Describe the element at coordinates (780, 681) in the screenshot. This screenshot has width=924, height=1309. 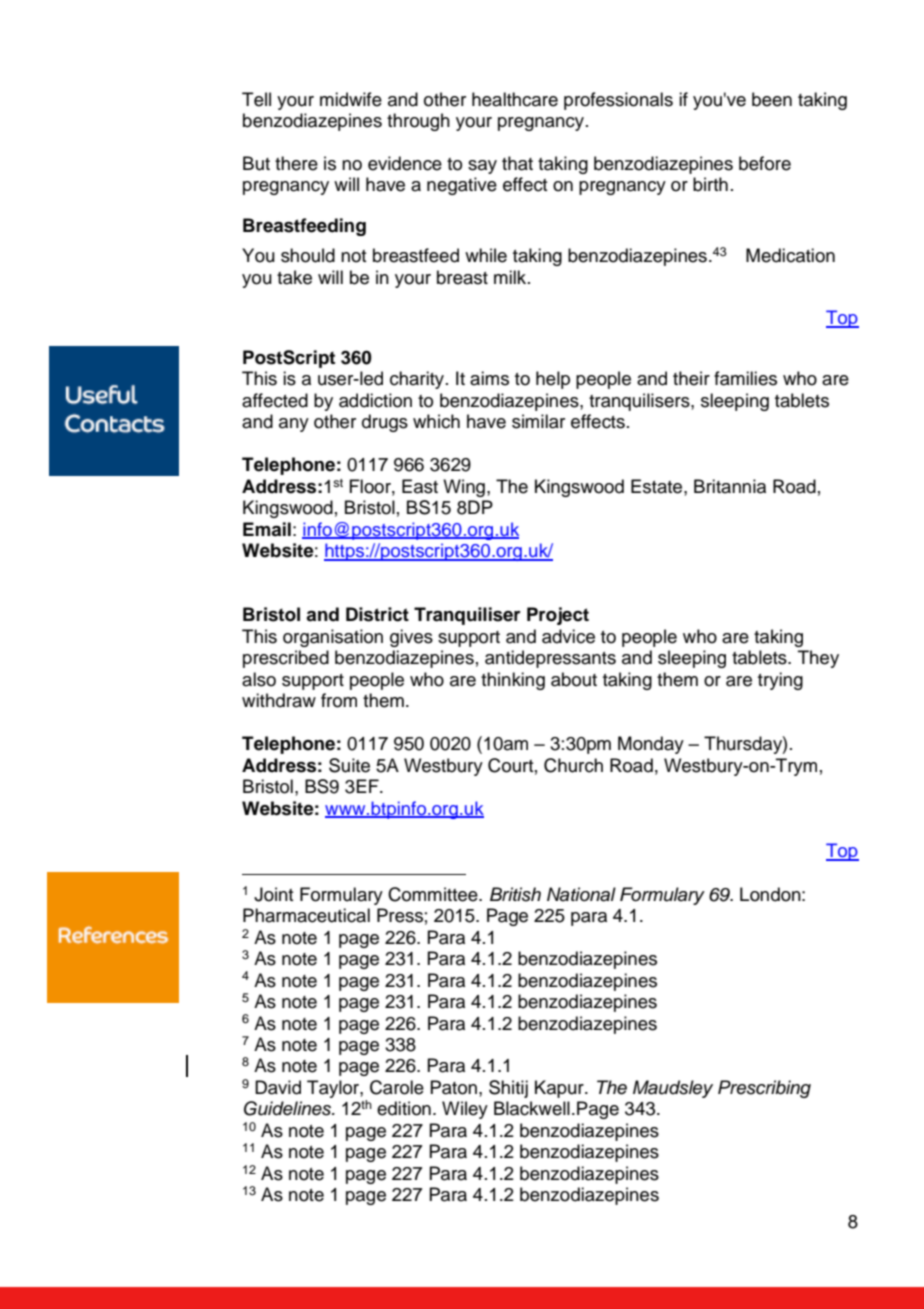
I see `trying` at that location.
